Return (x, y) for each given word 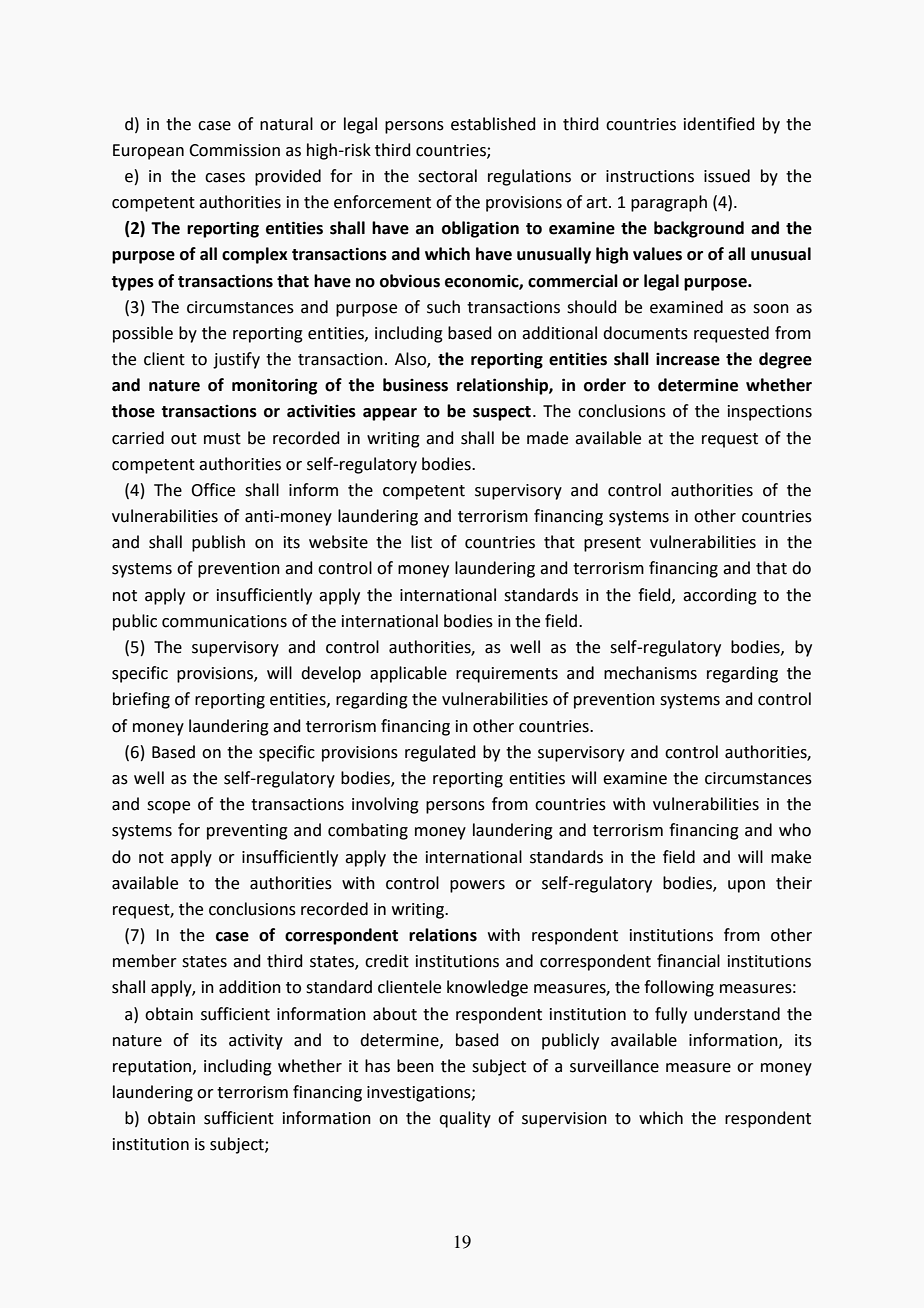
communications (224, 621)
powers (477, 886)
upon (746, 886)
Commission (234, 150)
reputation (153, 1068)
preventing (247, 832)
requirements (507, 675)
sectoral (447, 176)
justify (236, 360)
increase (688, 359)
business (415, 385)
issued (727, 176)
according (720, 596)
